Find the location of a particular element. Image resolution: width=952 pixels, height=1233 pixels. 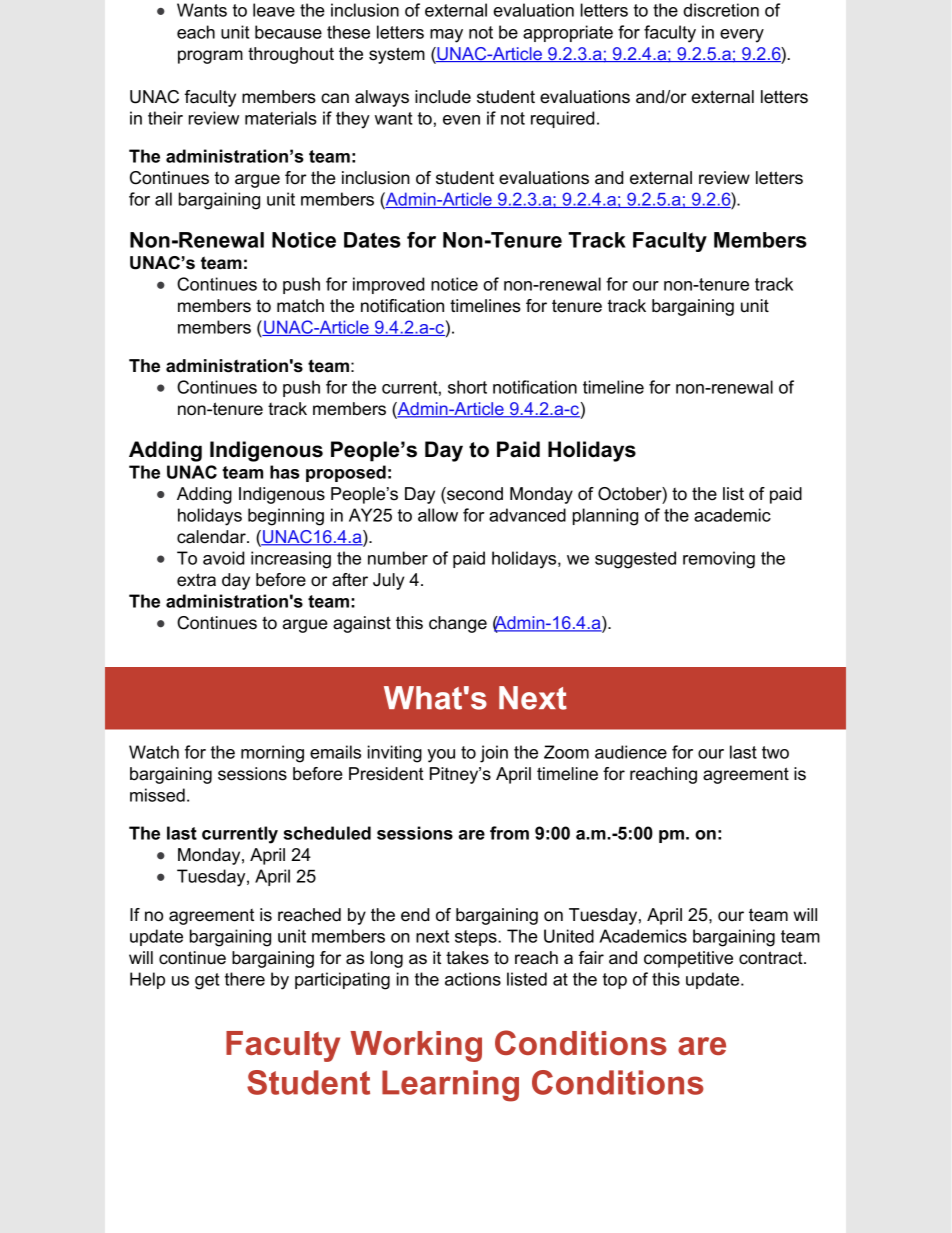

removing is located at coordinates (719, 560).
